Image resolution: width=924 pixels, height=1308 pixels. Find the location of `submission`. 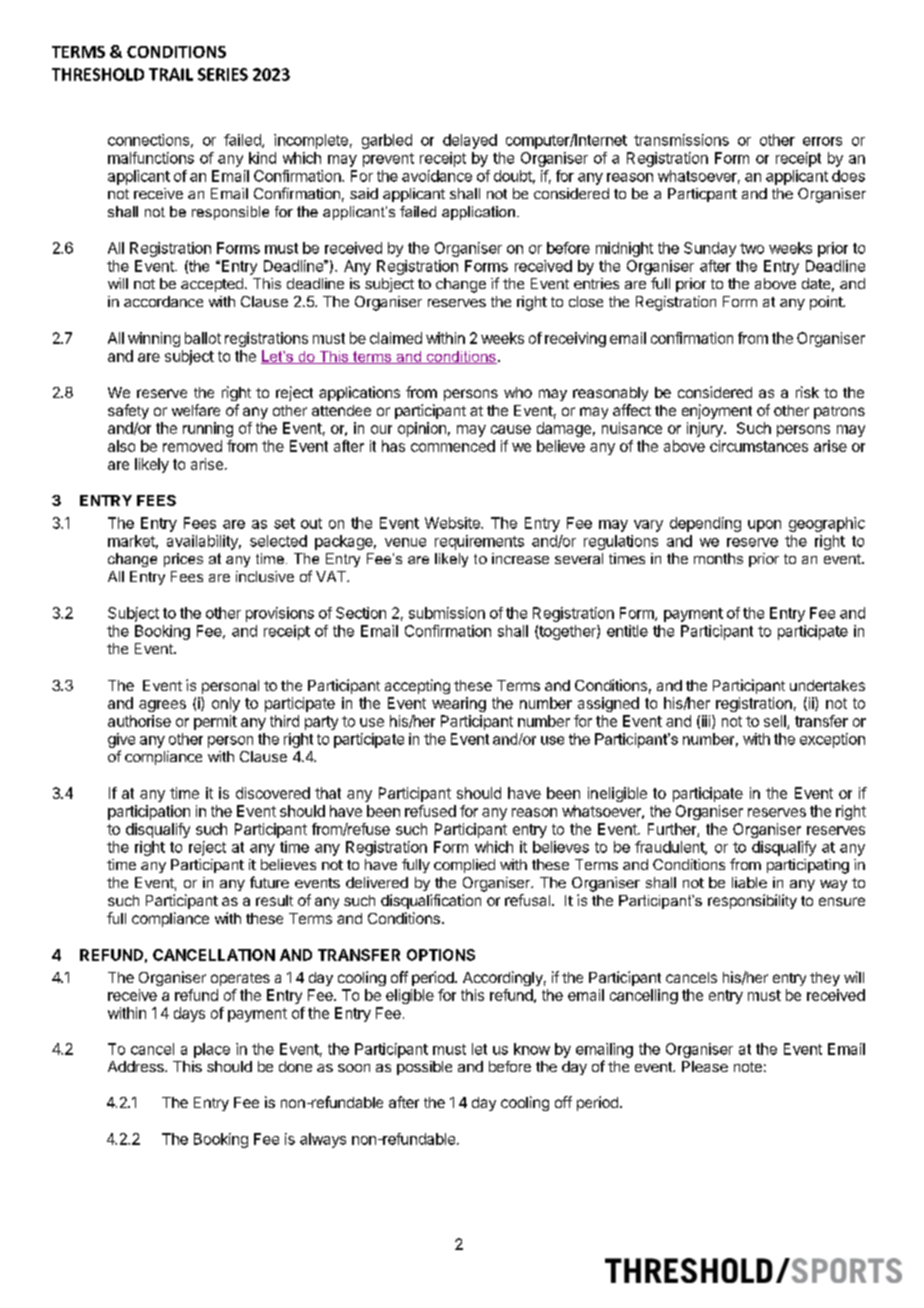

submission is located at coordinates (447, 613).
